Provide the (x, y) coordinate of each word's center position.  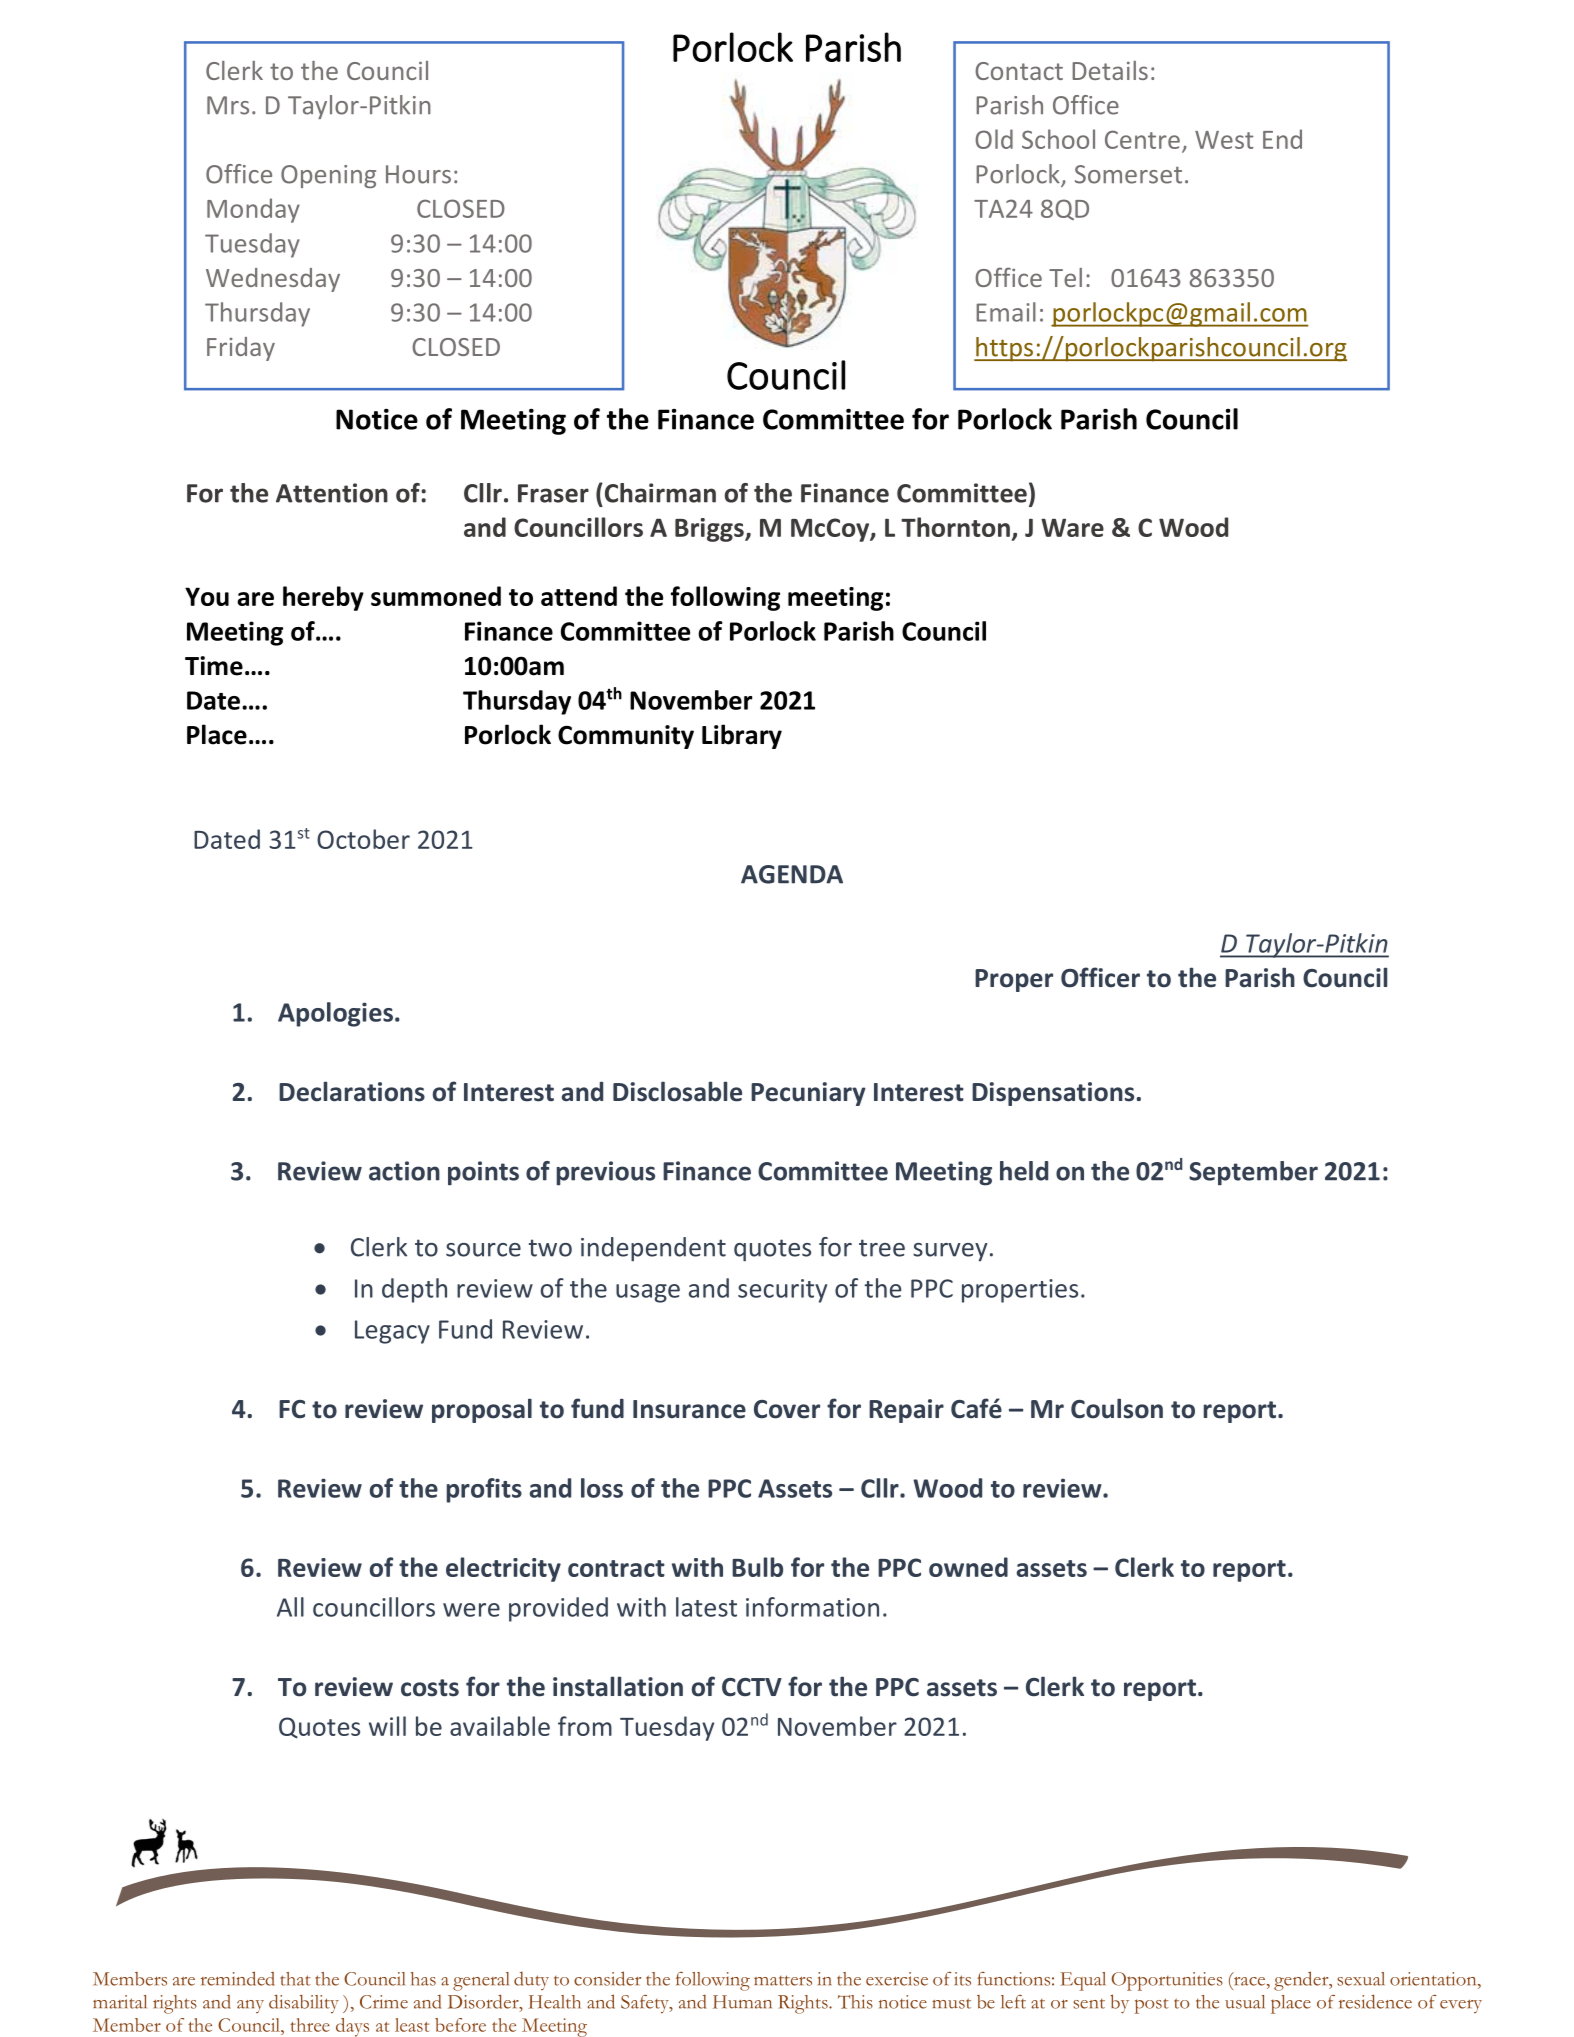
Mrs (228, 105)
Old (994, 139)
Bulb (757, 1567)
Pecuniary (808, 1094)
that (295, 1979)
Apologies (335, 1014)
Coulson (1117, 1408)
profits (484, 1490)
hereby (323, 598)
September (1253, 1173)
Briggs (710, 530)
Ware (1072, 527)
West (1224, 140)
